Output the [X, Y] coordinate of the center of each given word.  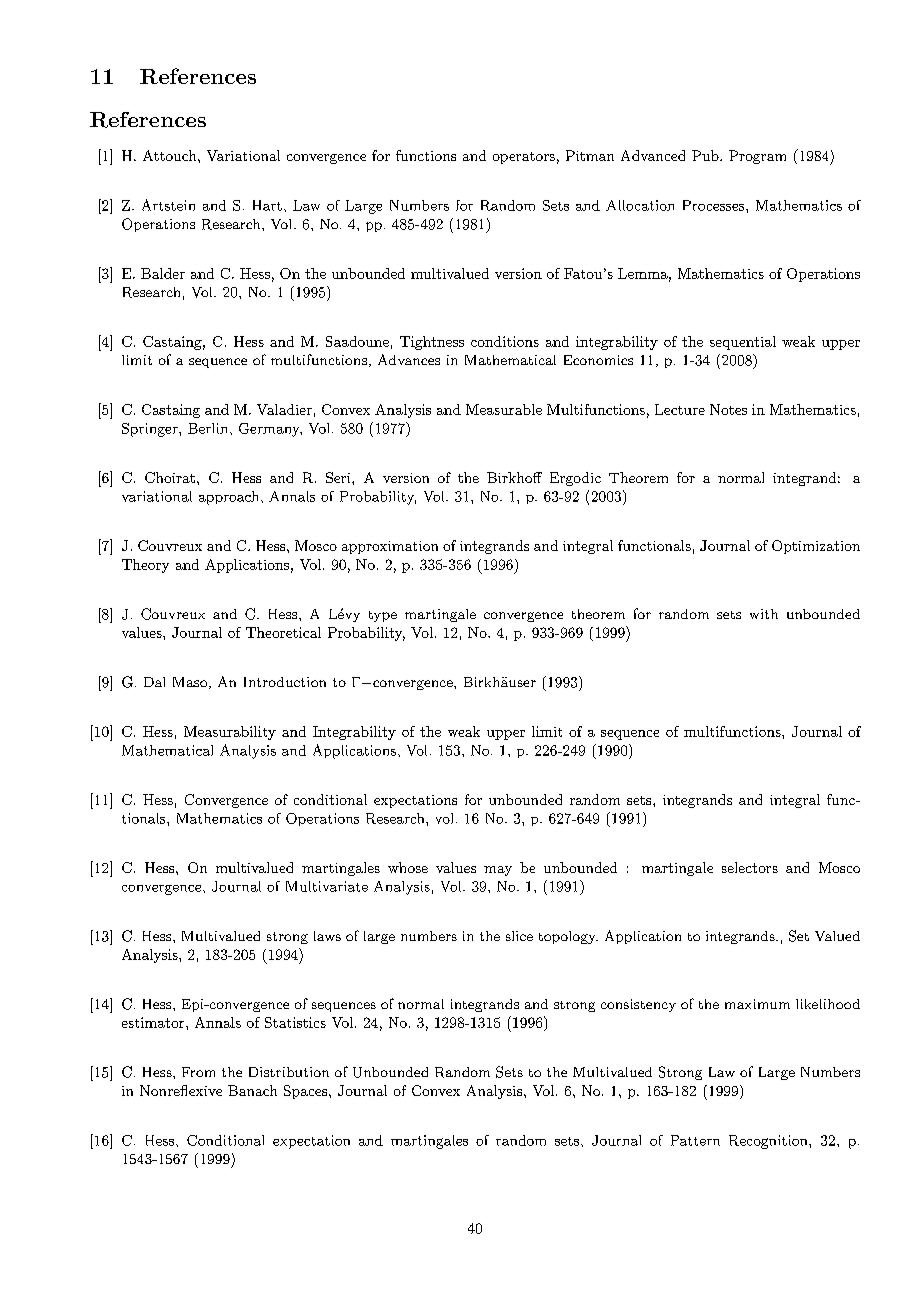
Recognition [769, 1142]
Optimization [816, 547]
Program [757, 157]
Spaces [307, 1092]
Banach [252, 1090]
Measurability [230, 733]
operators [524, 158]
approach [230, 498]
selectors [750, 867]
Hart [267, 205]
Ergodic [575, 479]
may [498, 871]
